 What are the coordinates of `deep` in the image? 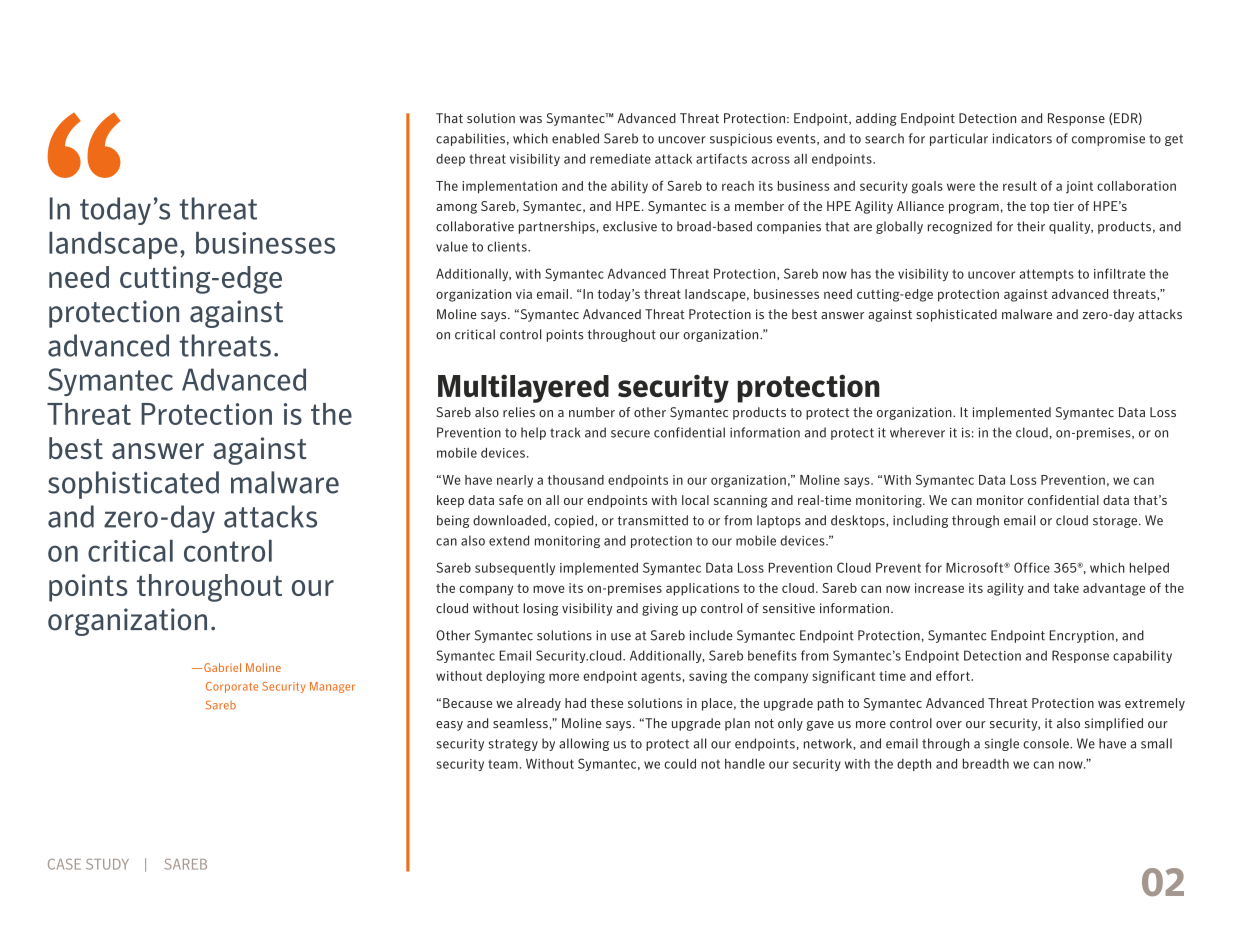 It's located at (450, 160).
